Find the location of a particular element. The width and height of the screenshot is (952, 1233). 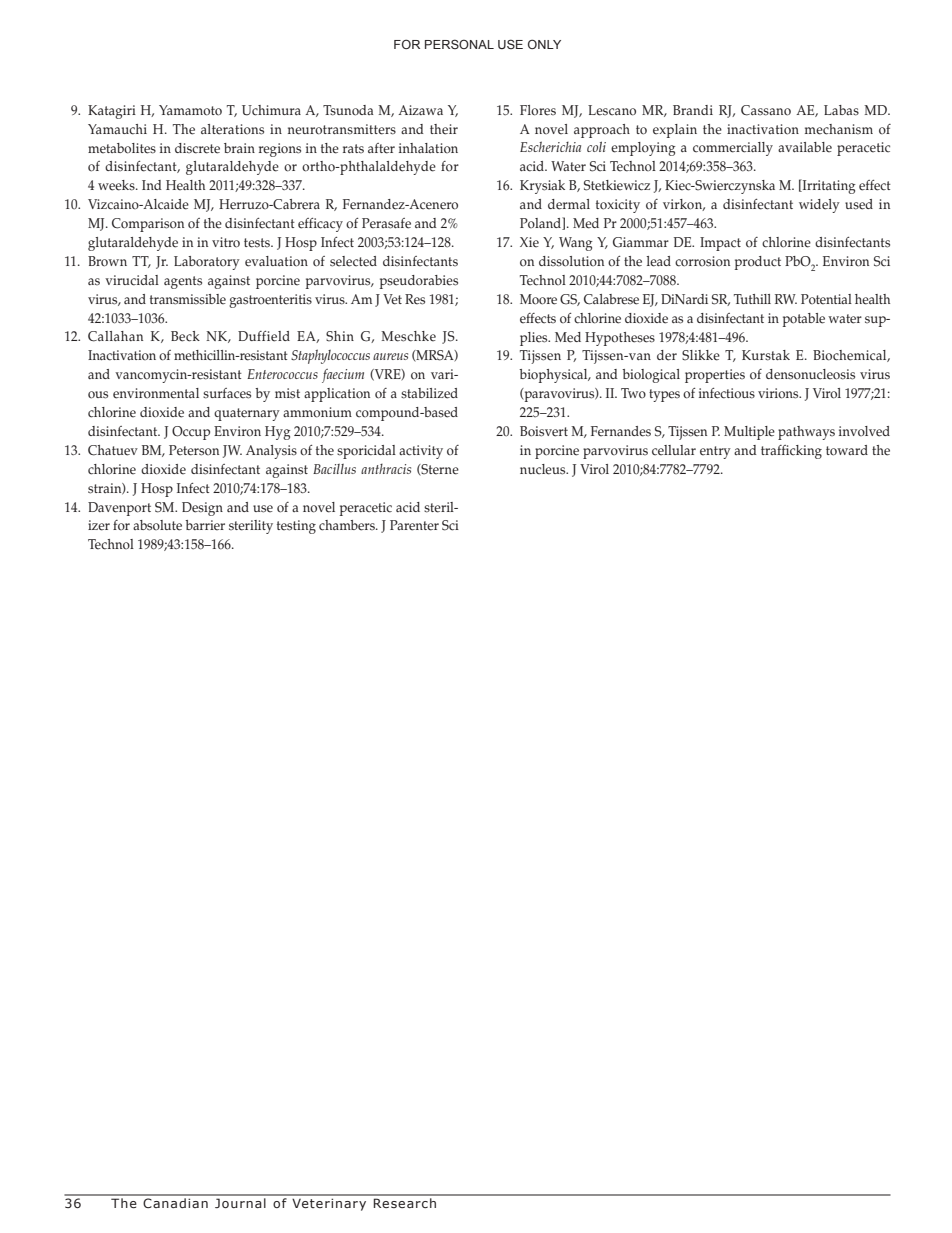

chambers is located at coordinates (348, 525).
